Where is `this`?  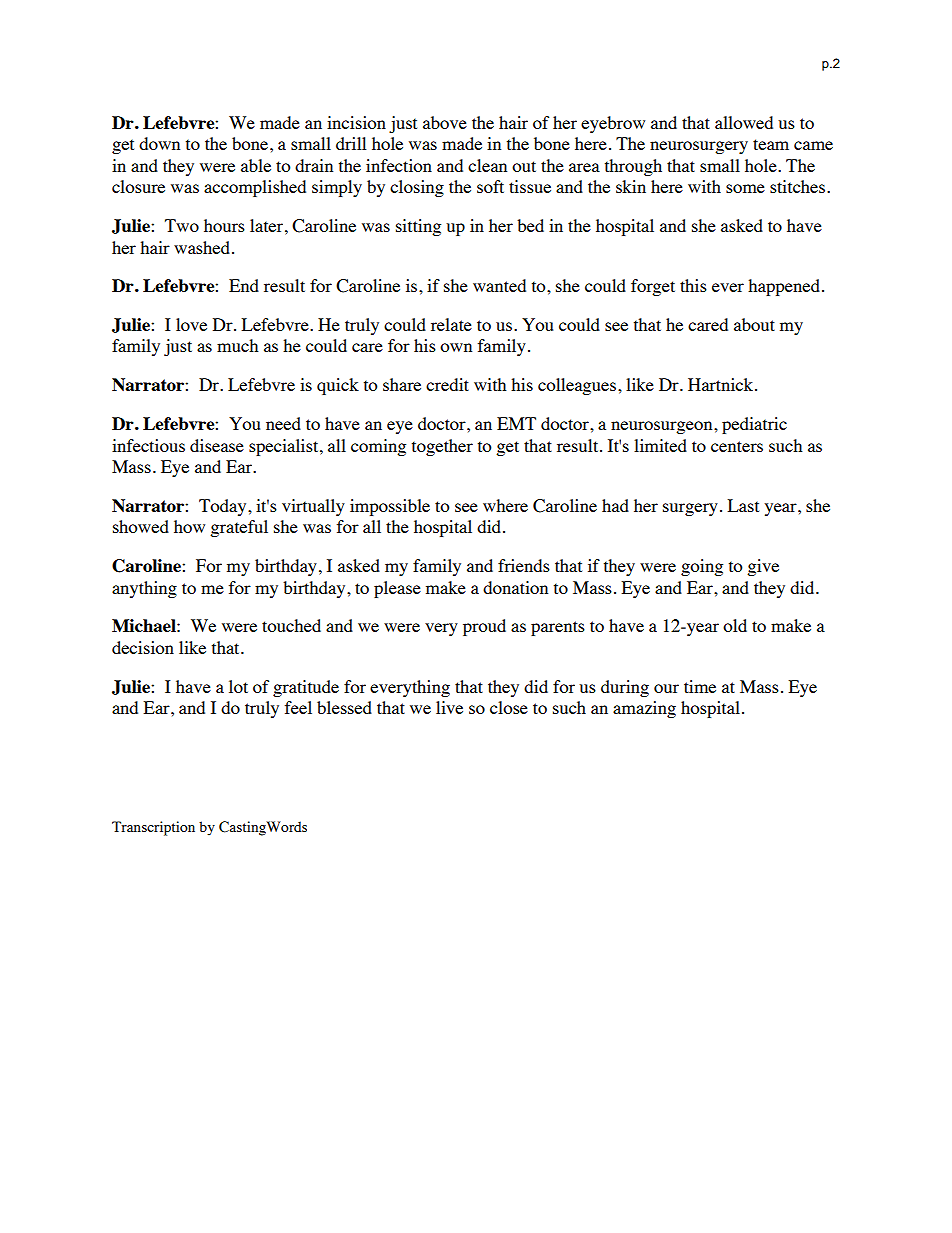 this is located at coordinates (693, 285).
